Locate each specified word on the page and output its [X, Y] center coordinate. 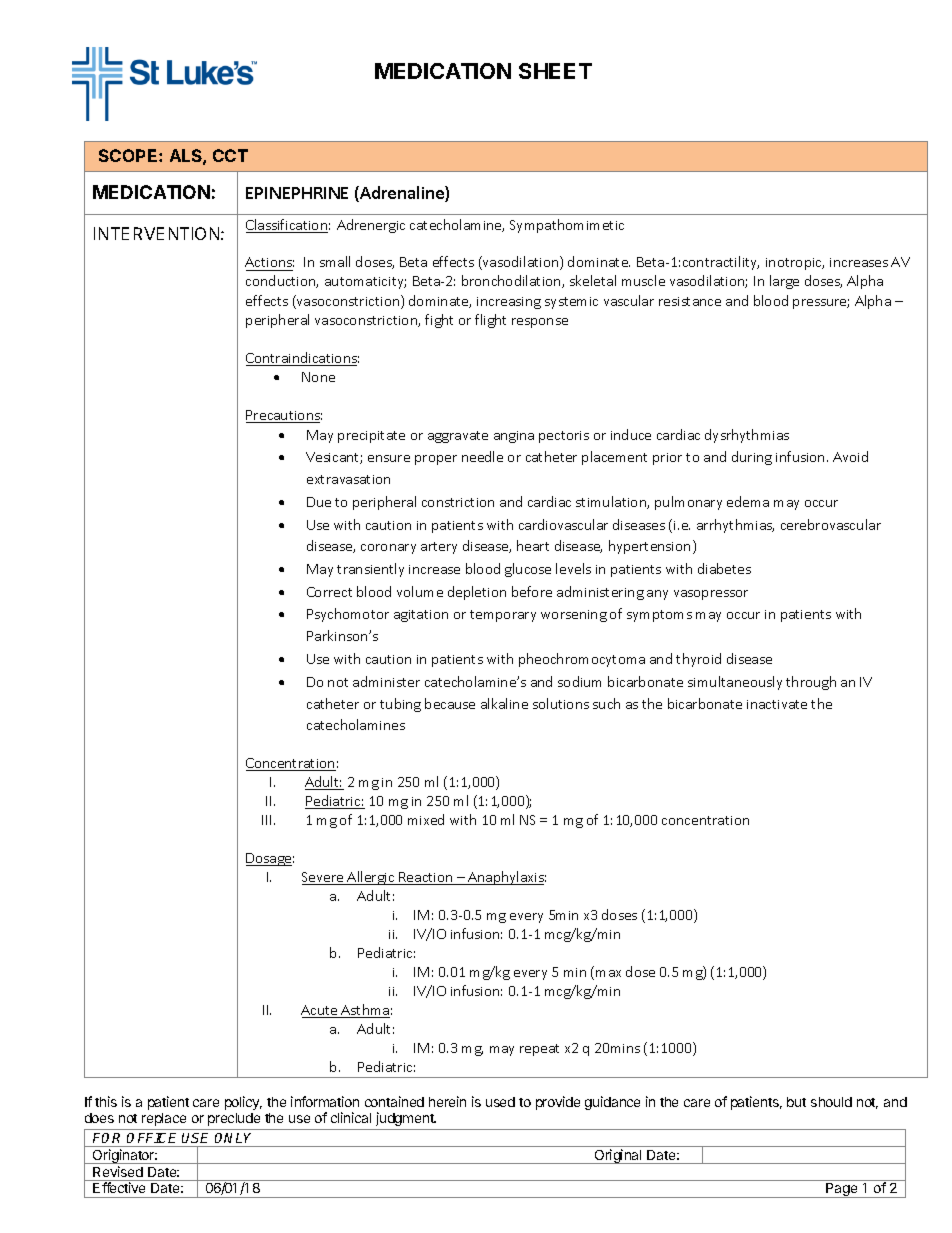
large [784, 282]
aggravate [458, 437]
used [500, 1102]
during [752, 458]
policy [243, 1103]
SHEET [555, 71]
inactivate [777, 704]
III [268, 820]
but [796, 1102]
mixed [426, 819]
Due [319, 502]
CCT [230, 155]
